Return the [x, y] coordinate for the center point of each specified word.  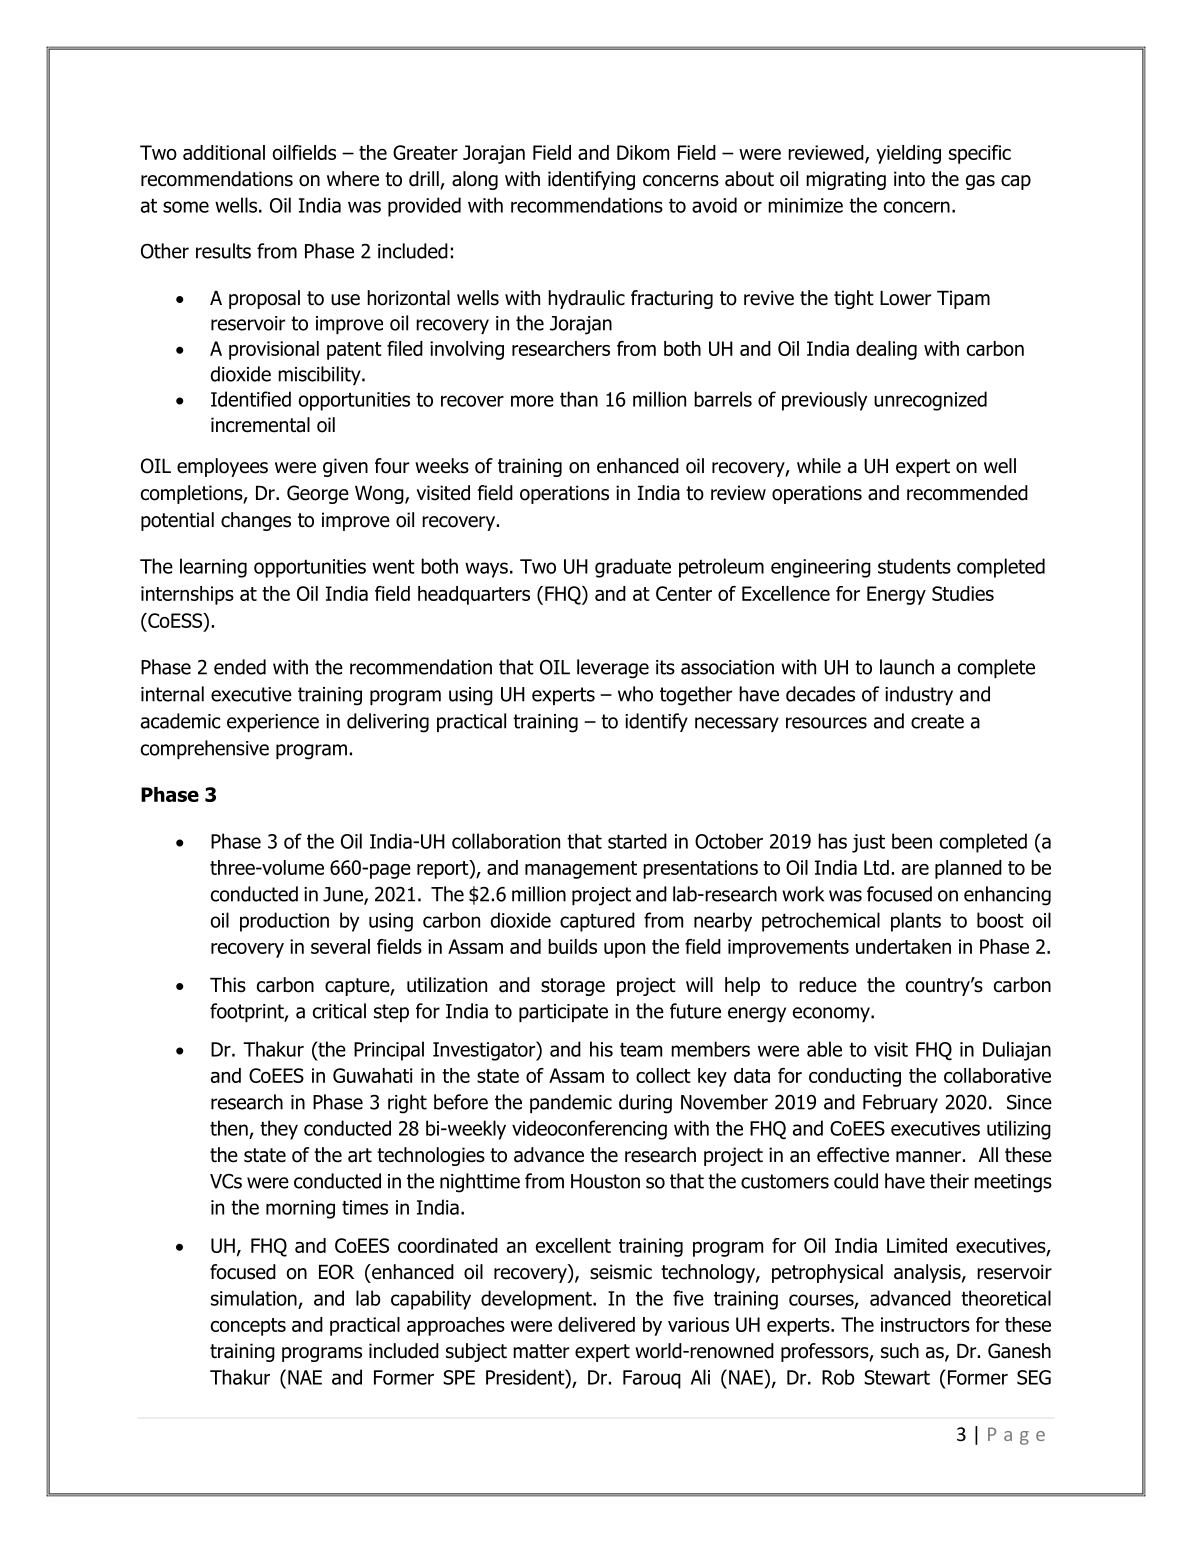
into [909, 179]
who [635, 694]
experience [273, 723]
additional [224, 152]
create [937, 721]
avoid [714, 205]
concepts [248, 1327]
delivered [596, 1324]
